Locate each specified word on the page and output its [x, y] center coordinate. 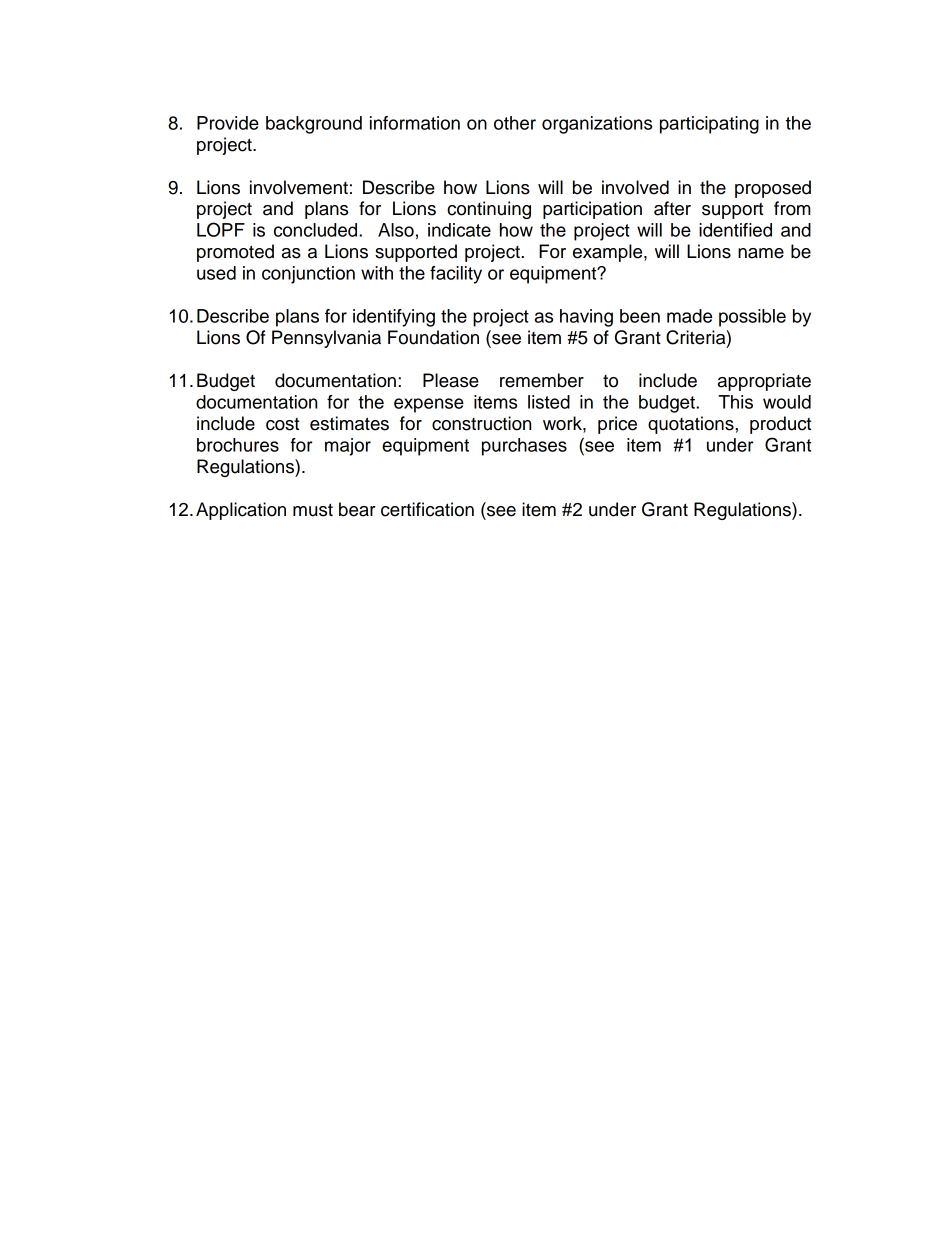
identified [735, 230]
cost [282, 424]
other [515, 123]
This [735, 402]
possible [752, 318]
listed [549, 402]
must [313, 510]
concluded [317, 230]
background [314, 125]
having [586, 318]
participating [709, 125]
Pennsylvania [326, 339]
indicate [459, 230]
